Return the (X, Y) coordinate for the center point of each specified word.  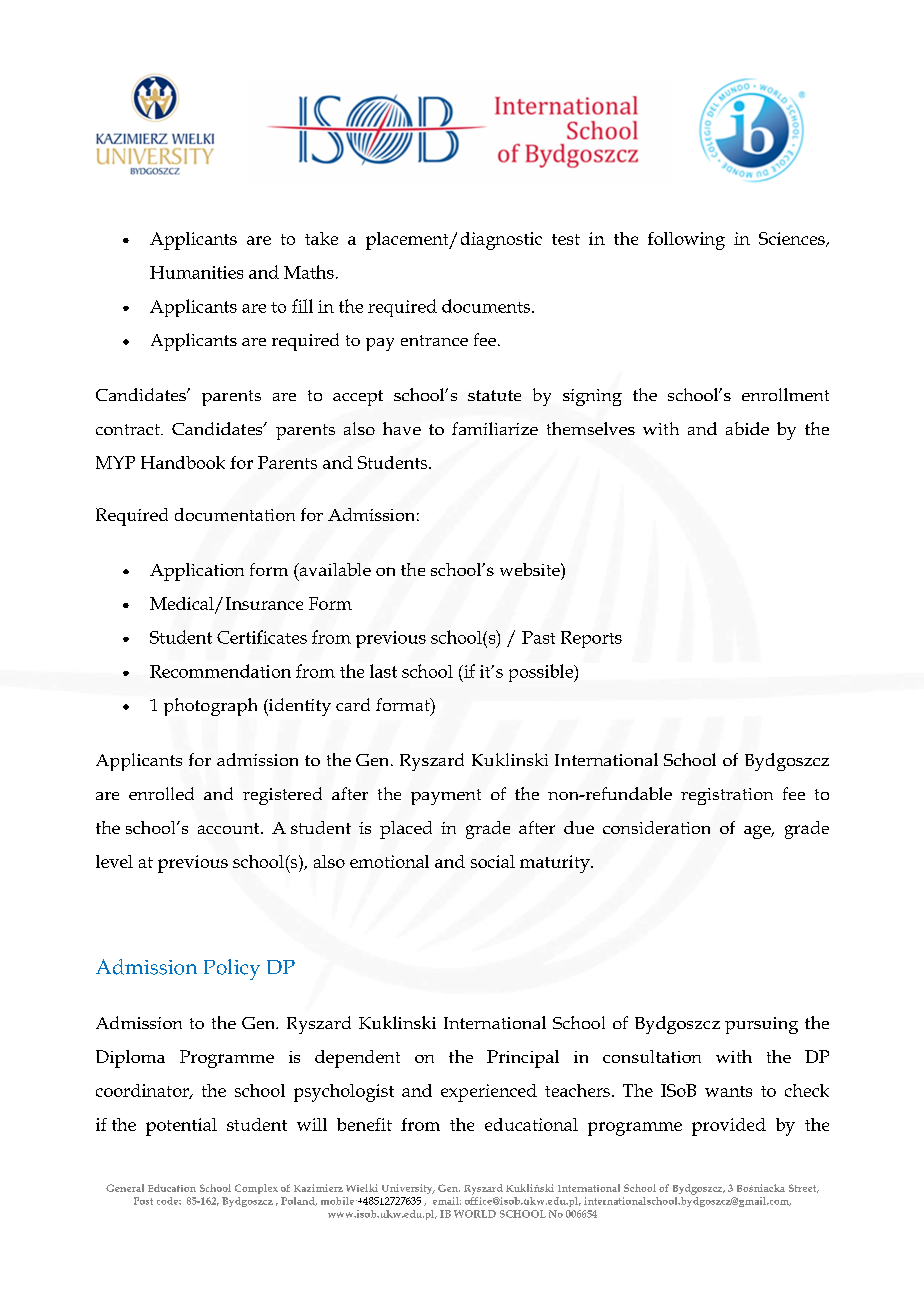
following (686, 241)
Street (804, 1188)
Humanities (196, 272)
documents (486, 306)
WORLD (475, 1214)
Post (143, 1201)
